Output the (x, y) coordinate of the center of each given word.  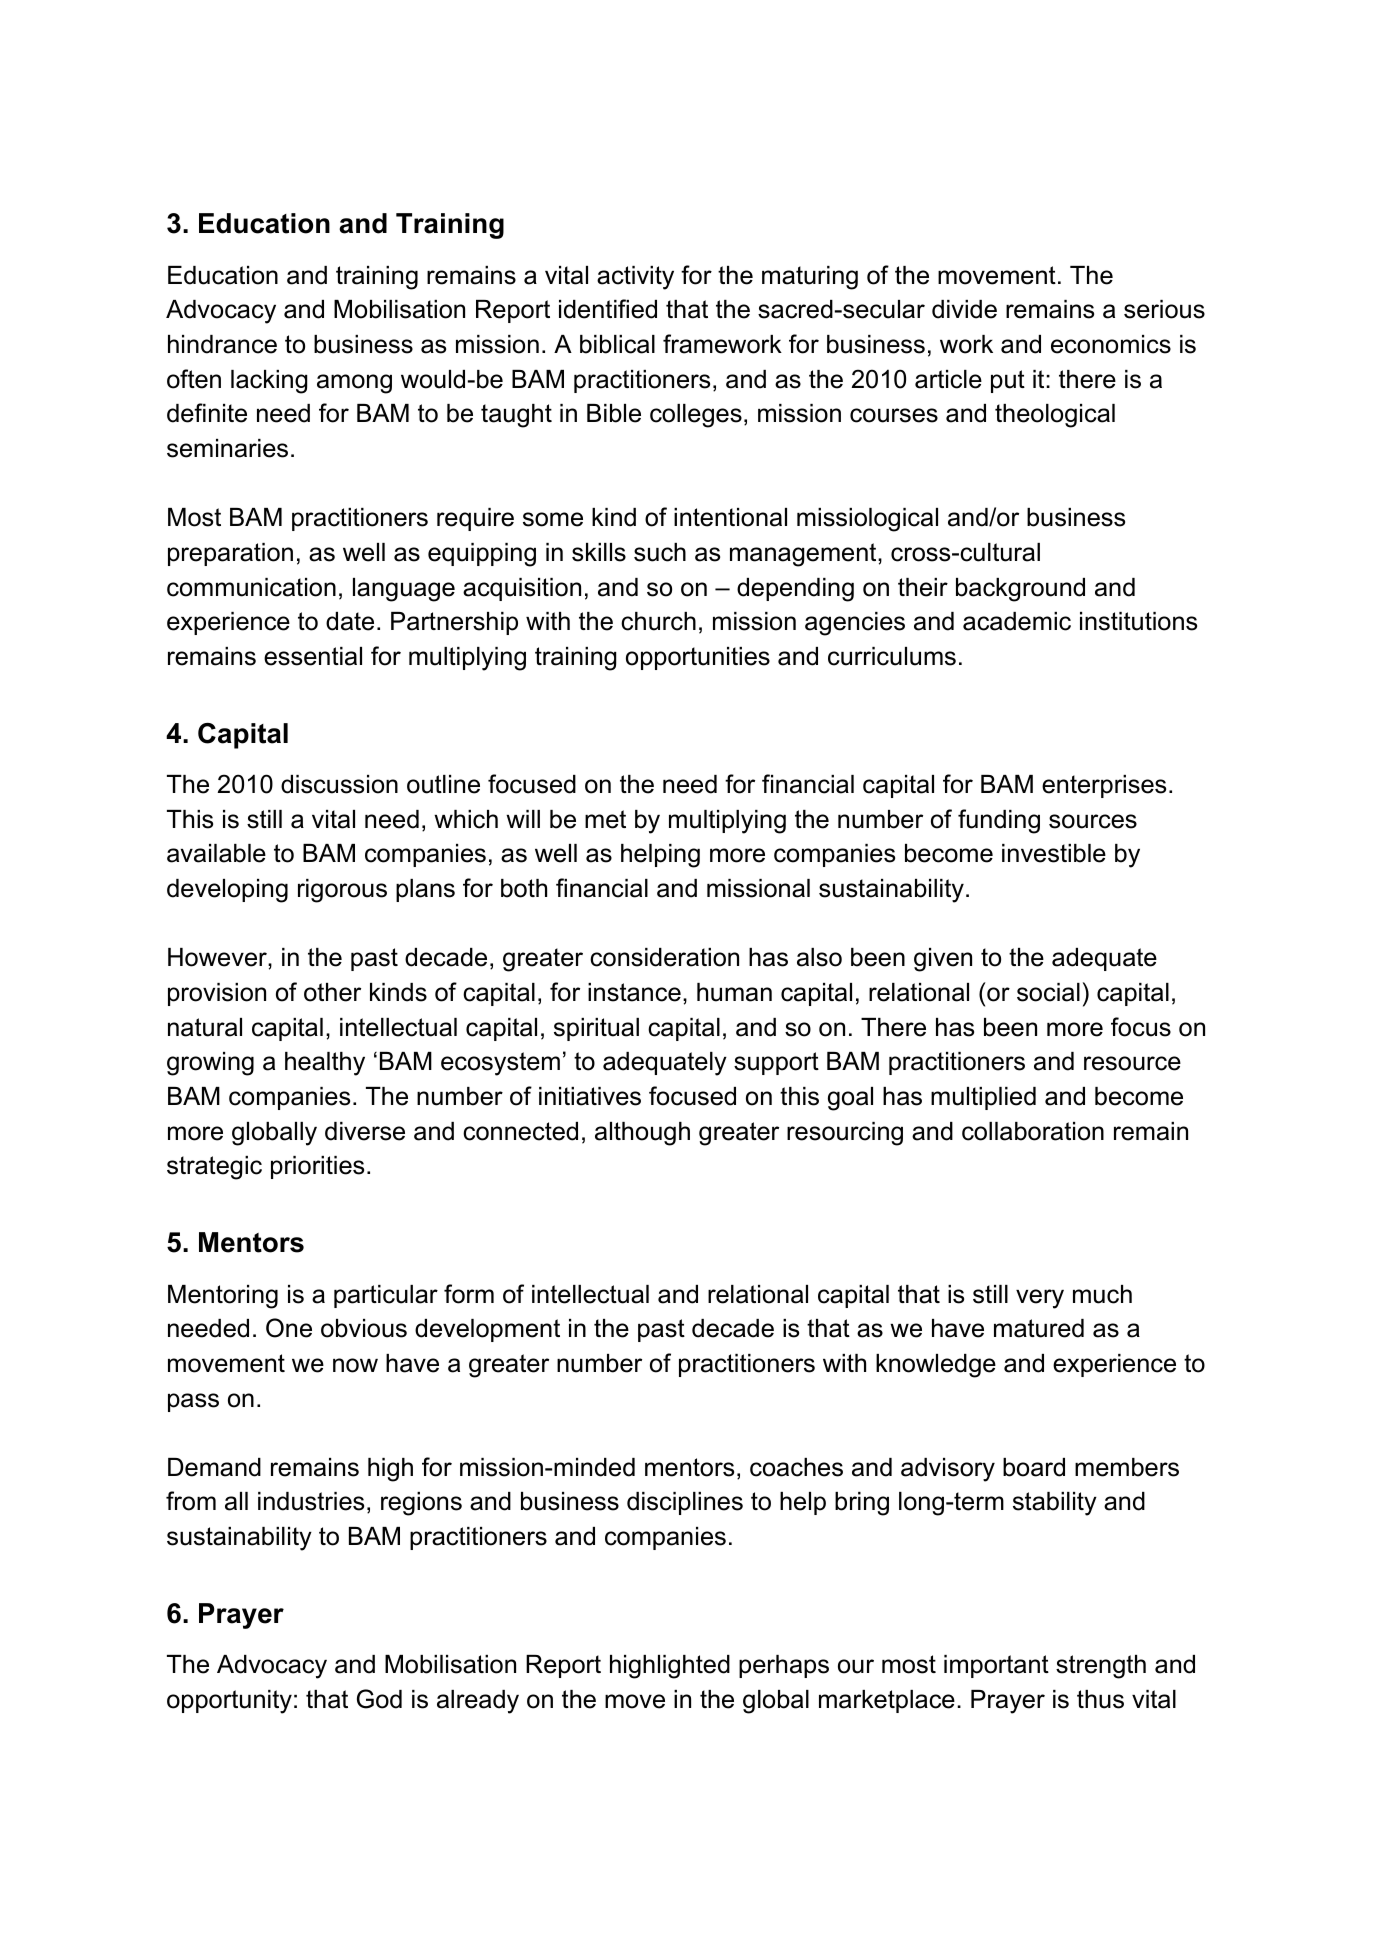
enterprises (1104, 786)
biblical (617, 344)
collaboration (1033, 1131)
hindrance (222, 344)
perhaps (784, 1666)
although (642, 1134)
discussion (339, 784)
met (605, 819)
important (996, 1666)
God (379, 1699)
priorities (317, 1167)
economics (1111, 344)
